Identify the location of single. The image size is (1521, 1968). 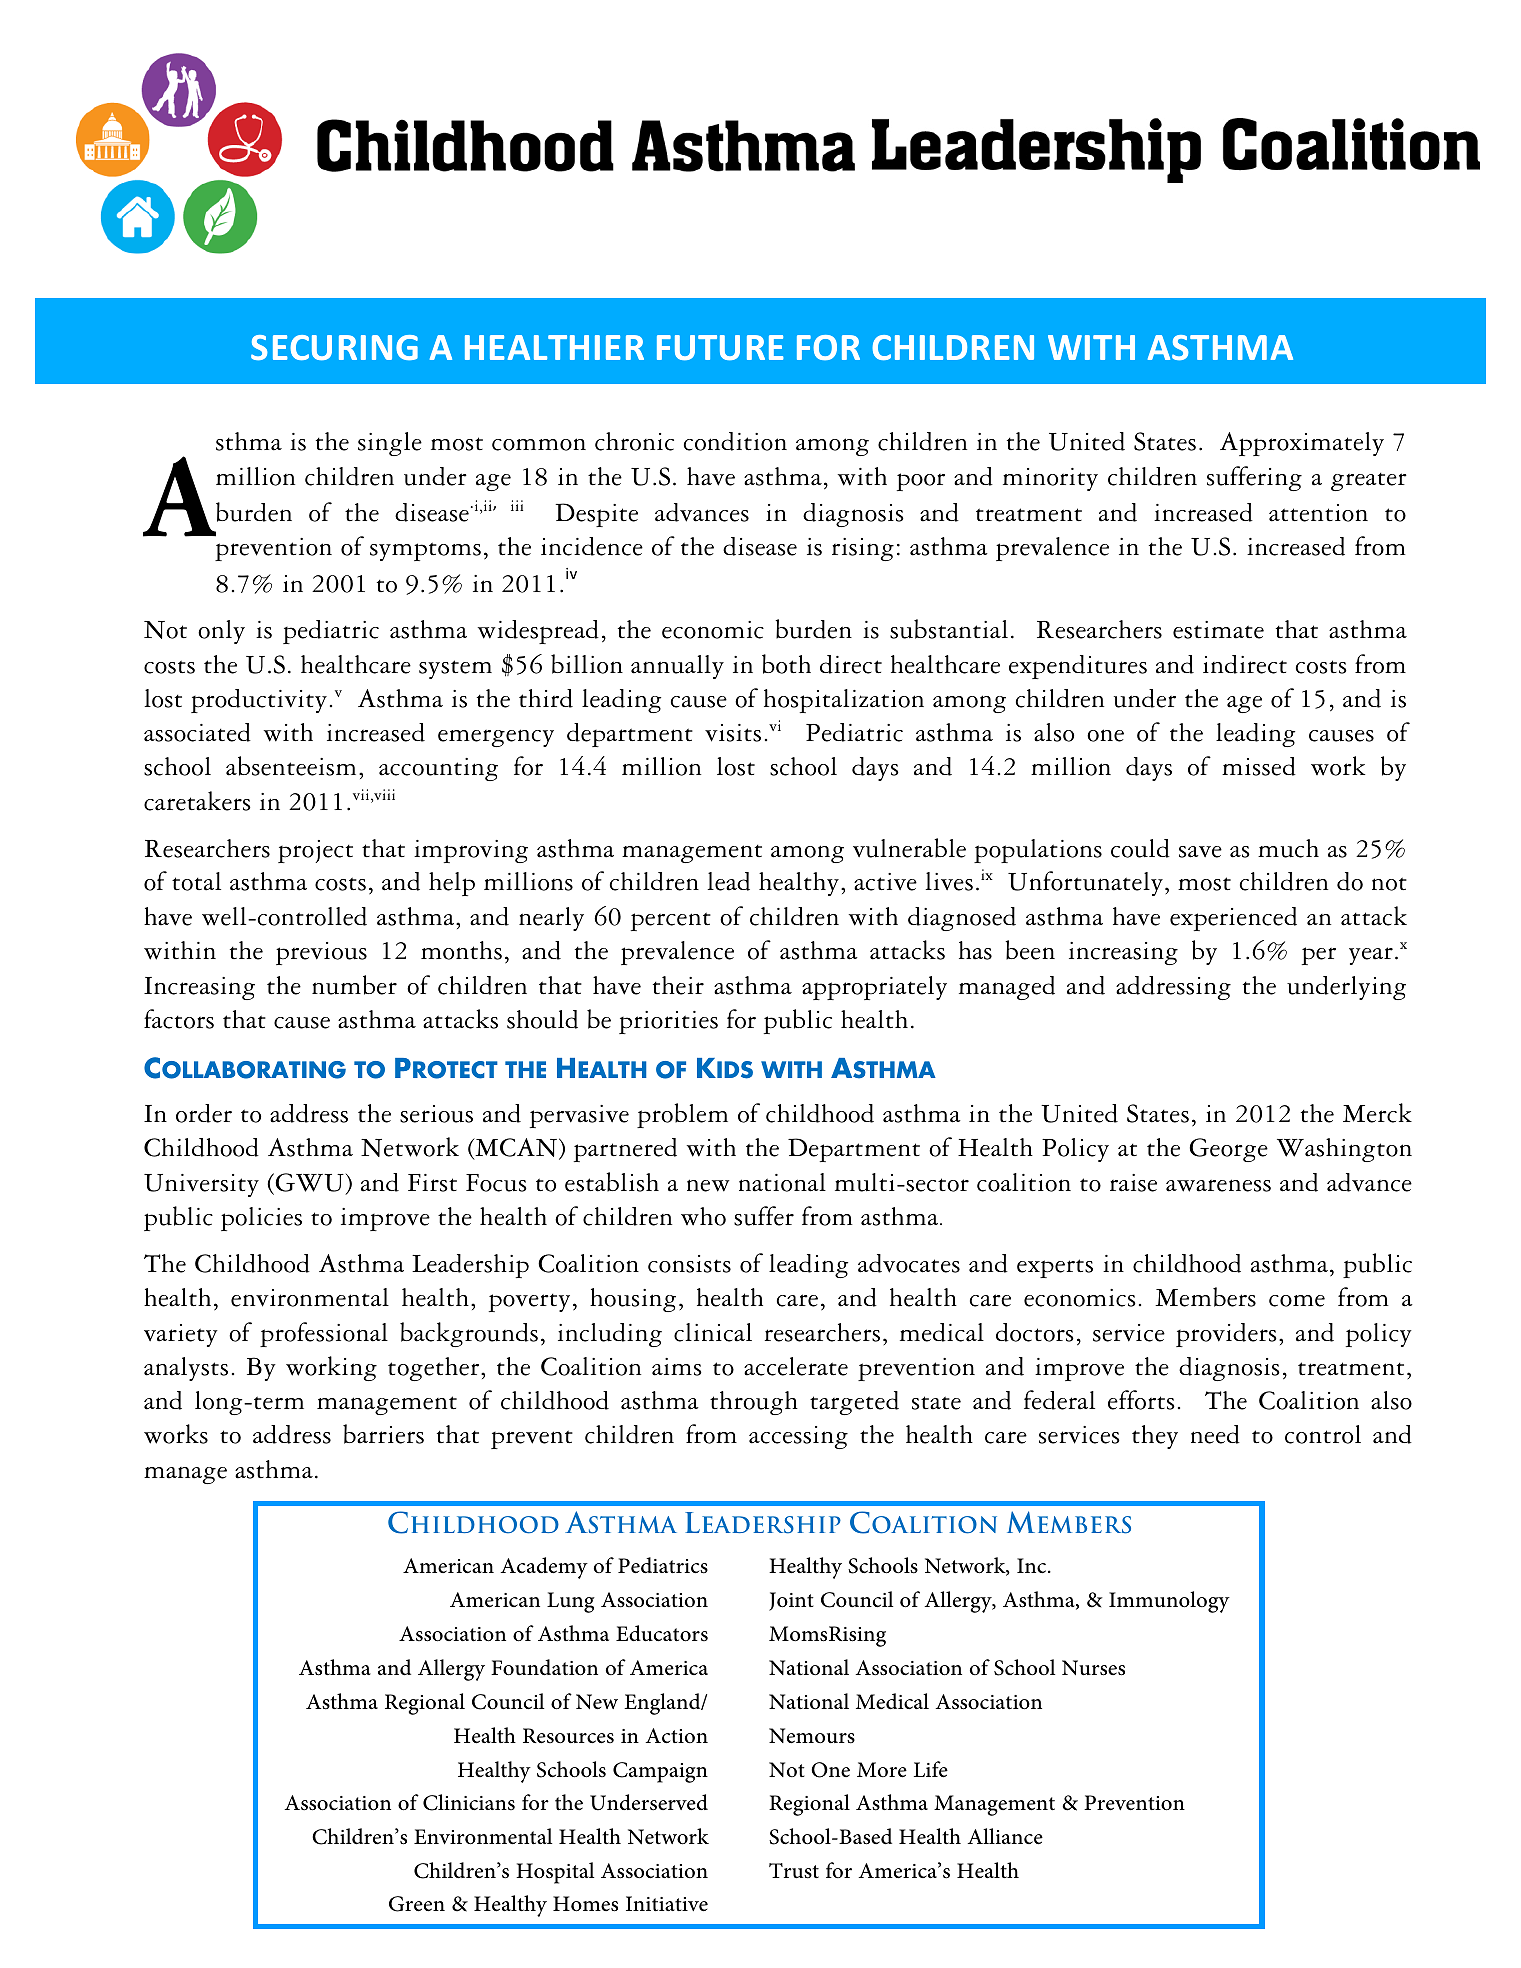
(390, 444).
